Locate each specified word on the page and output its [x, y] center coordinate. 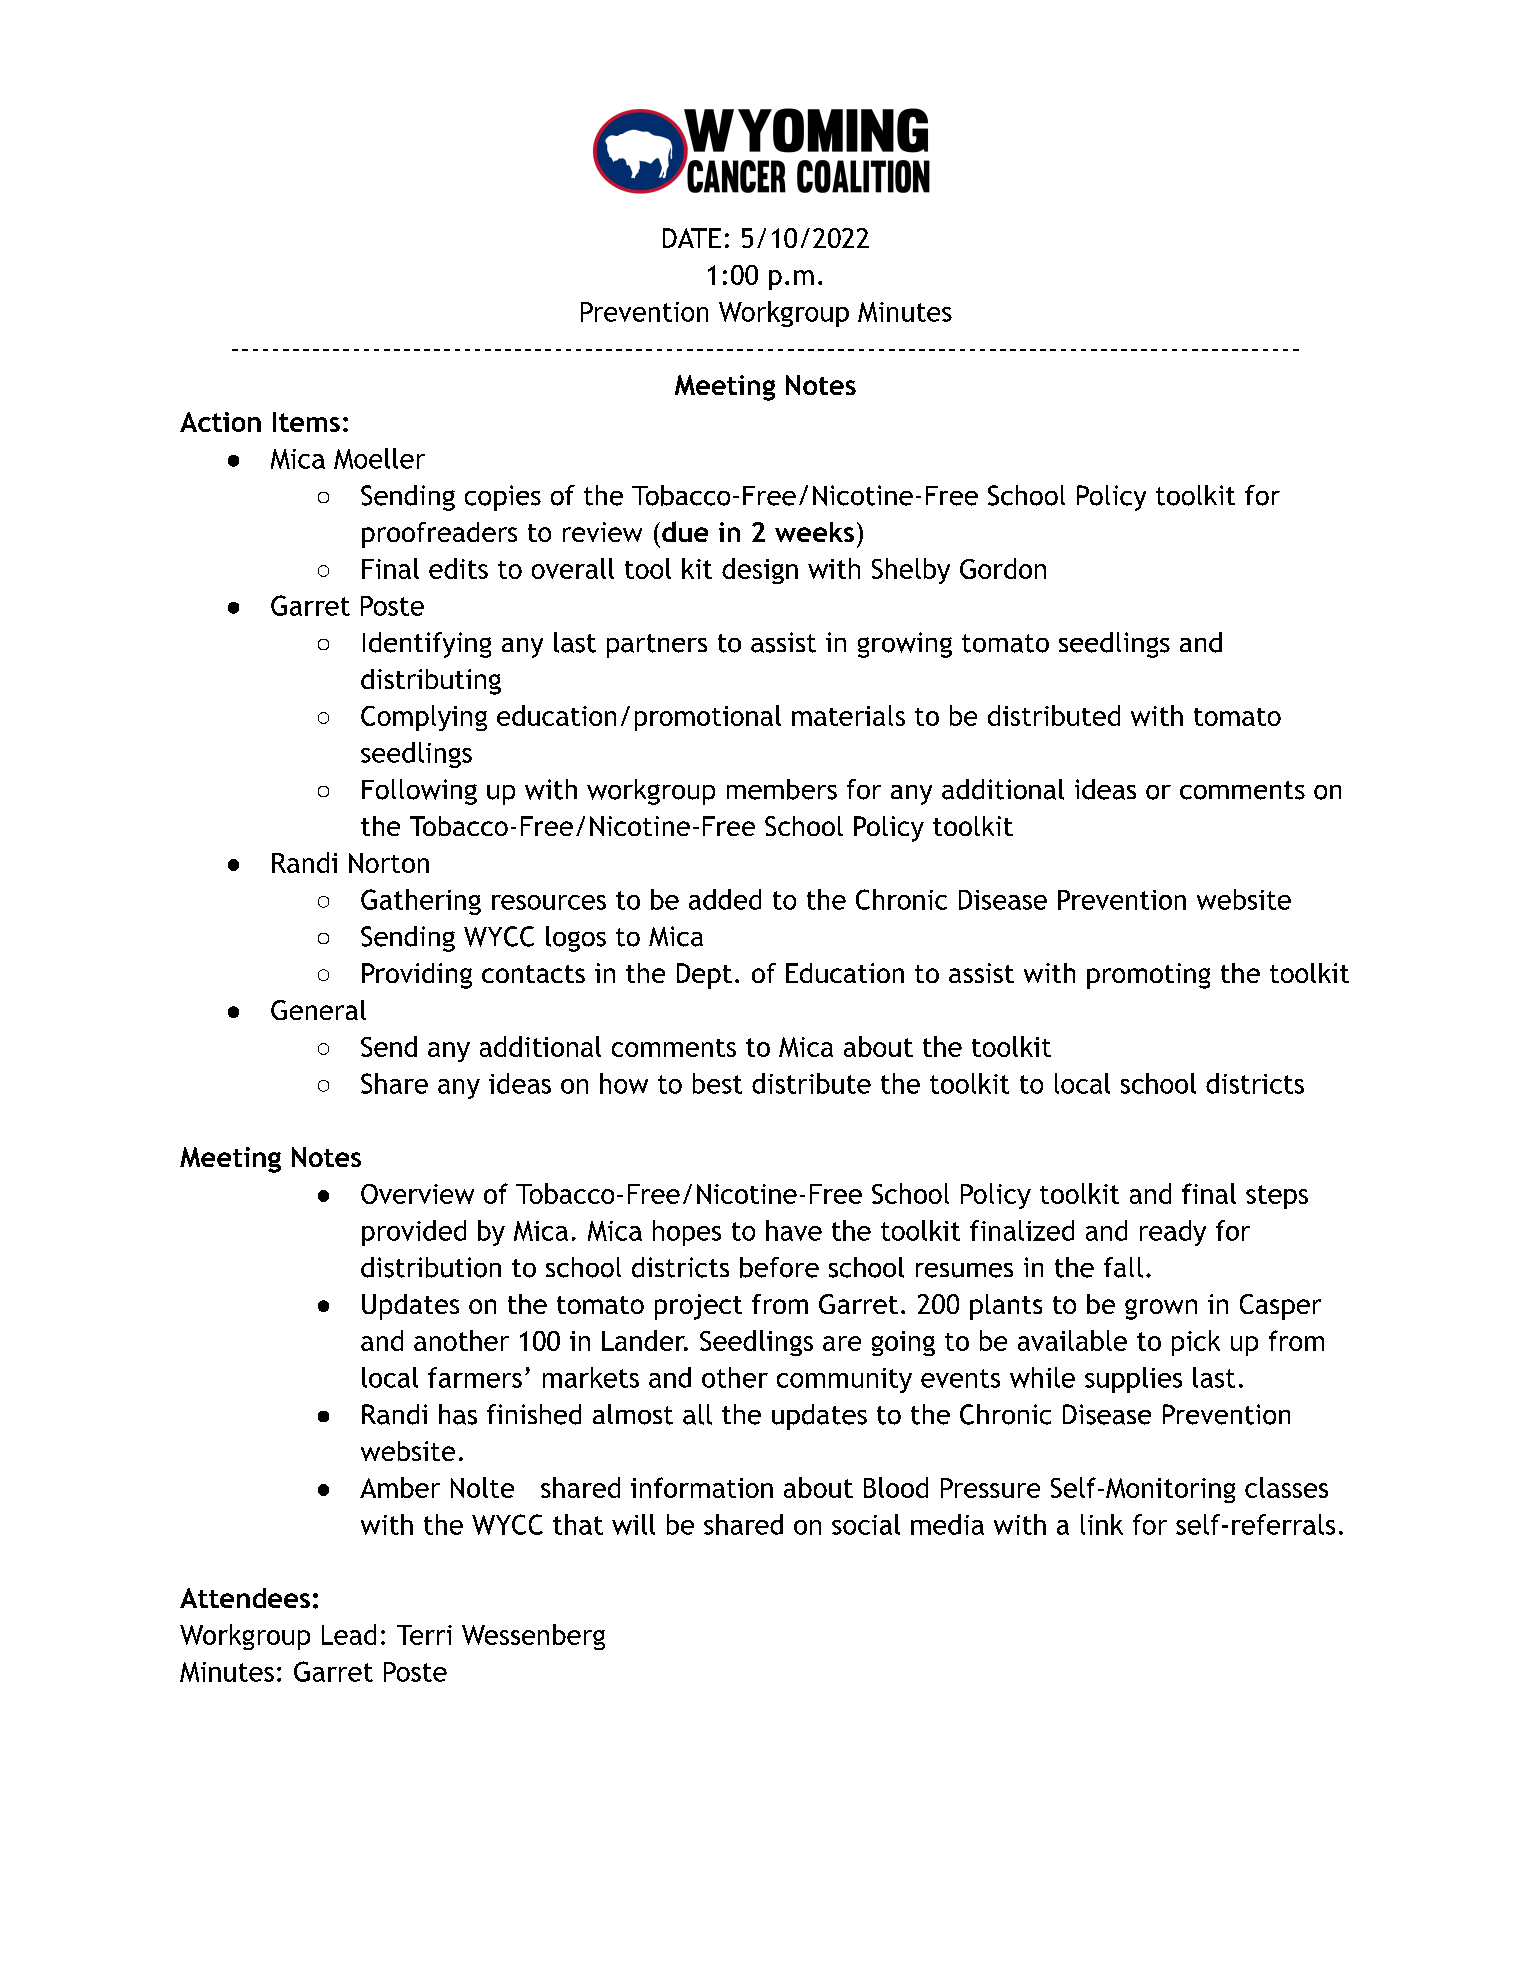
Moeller [379, 458]
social [866, 1524]
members [782, 789]
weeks [814, 532]
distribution [431, 1267]
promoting [1148, 976]
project [698, 1307]
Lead [349, 1634]
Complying [424, 718]
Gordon [1003, 568]
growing [905, 645]
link [1102, 1524]
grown [1161, 1309]
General [318, 1010]
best [717, 1083]
